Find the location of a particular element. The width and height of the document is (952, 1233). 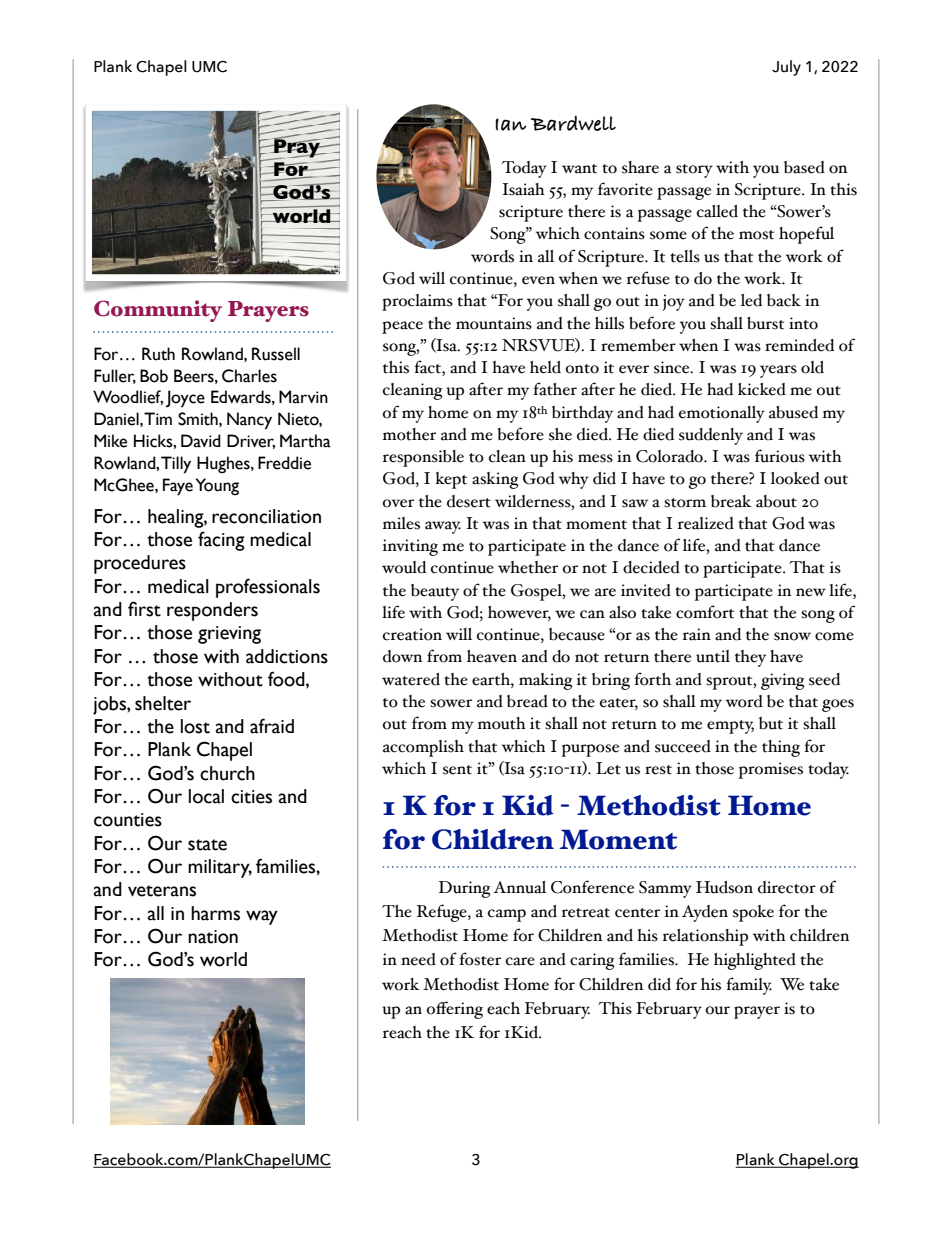

facing is located at coordinates (221, 541).
